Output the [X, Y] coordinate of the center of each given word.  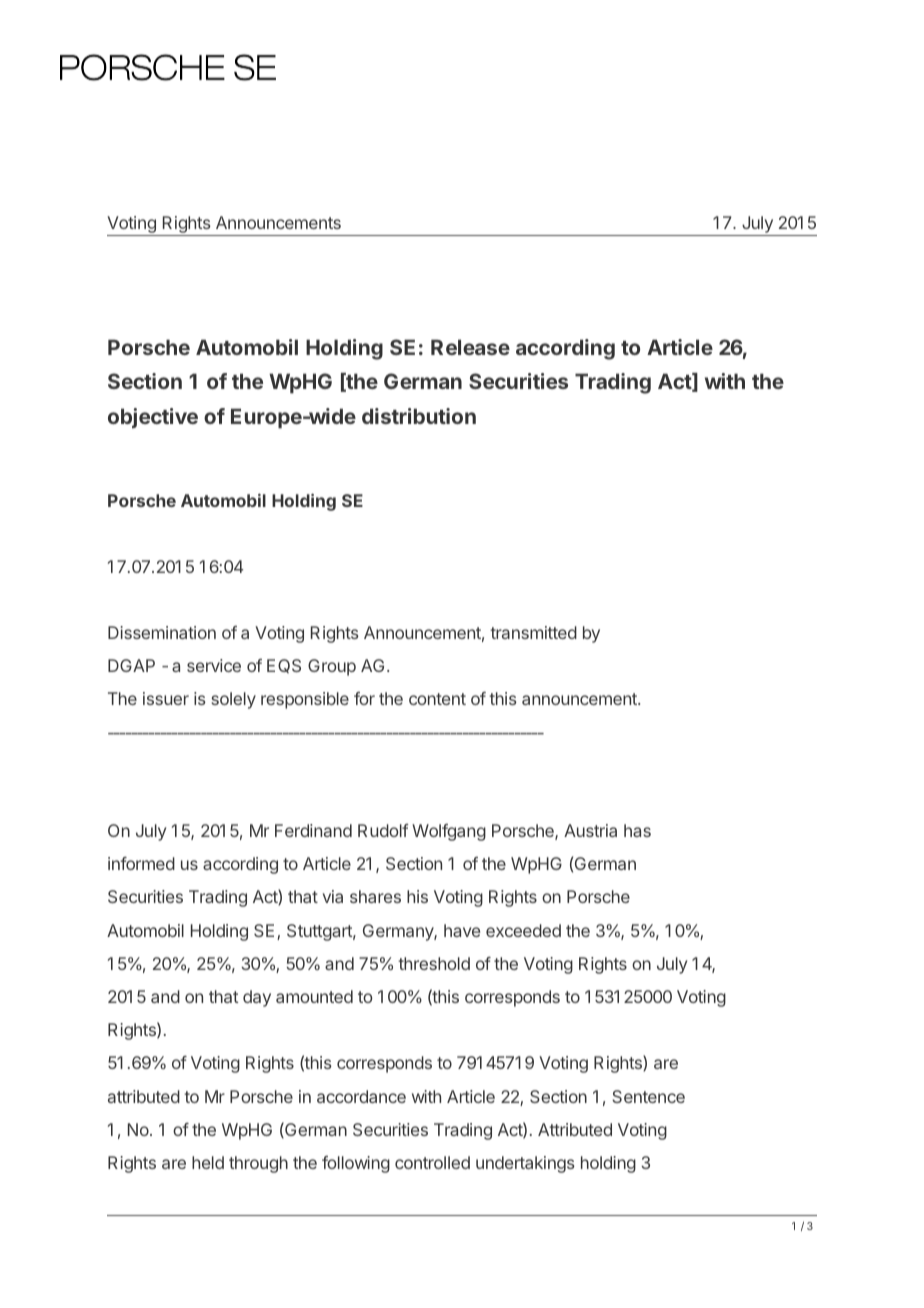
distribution [419, 416]
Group [332, 667]
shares [375, 896]
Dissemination [162, 632]
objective [153, 418]
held [208, 1162]
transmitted [533, 632]
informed [141, 863]
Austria [590, 830]
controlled [432, 1162]
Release [470, 347]
